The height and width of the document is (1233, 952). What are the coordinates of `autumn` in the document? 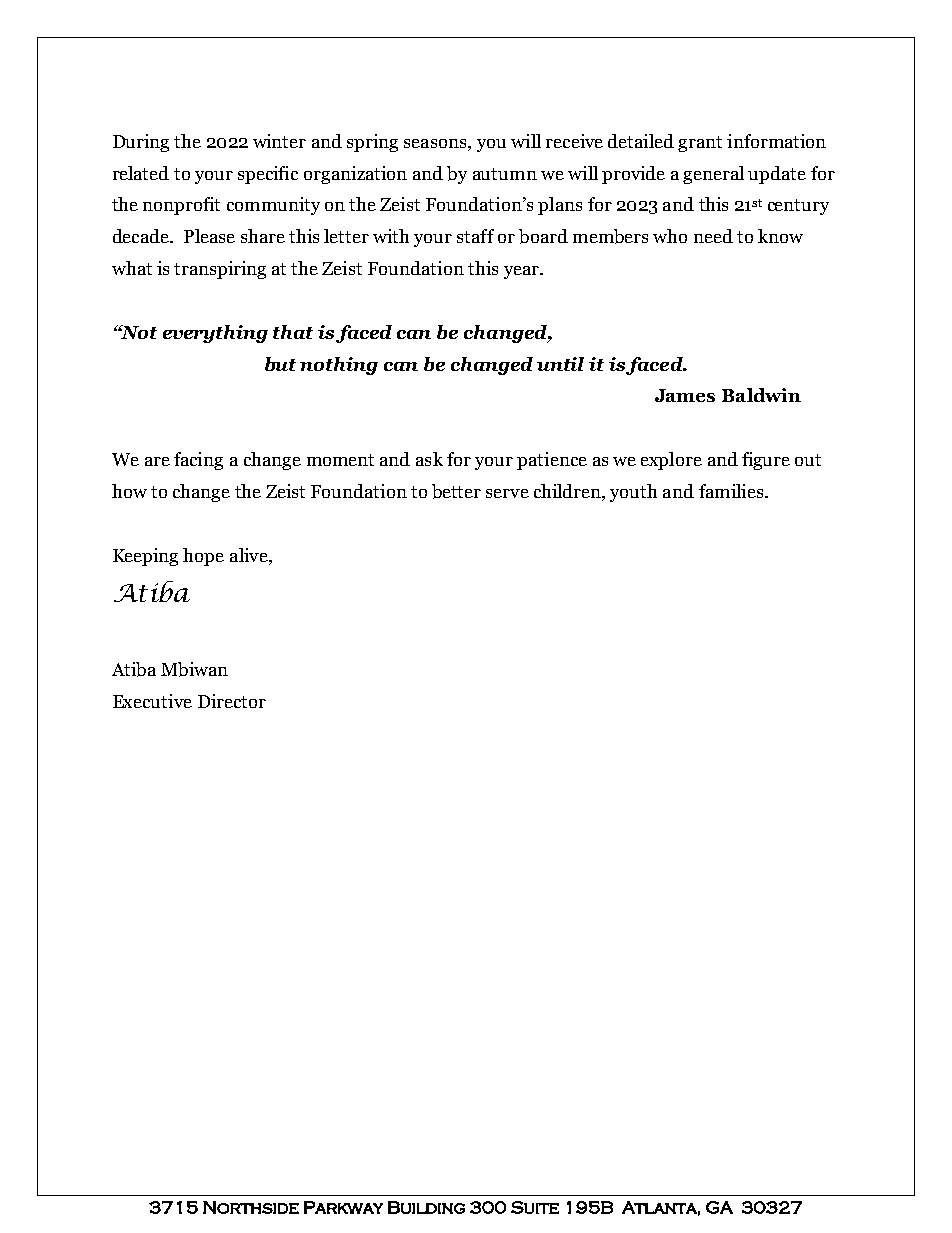 It's located at (505, 174).
